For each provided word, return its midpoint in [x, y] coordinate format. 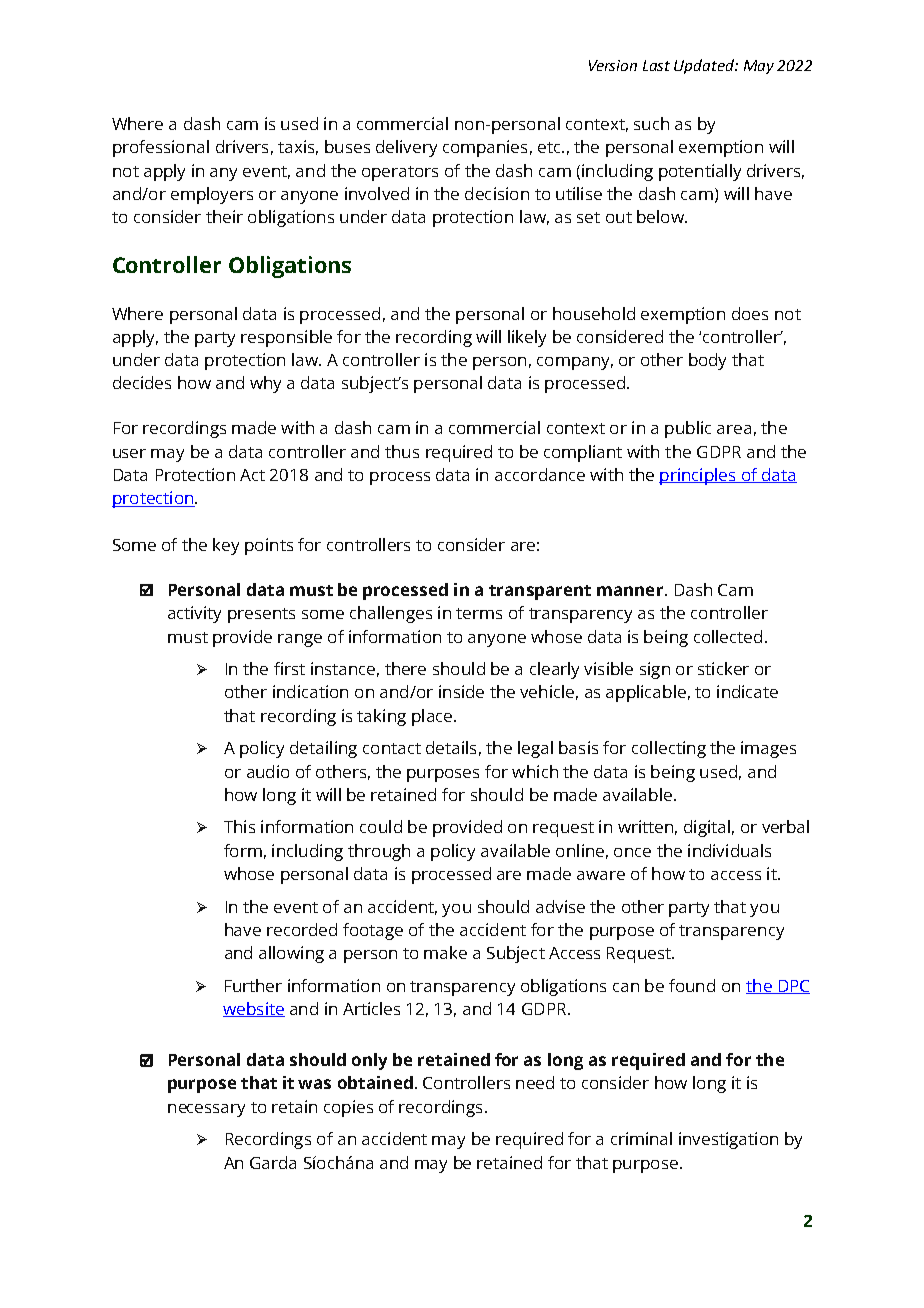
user [129, 453]
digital [707, 828]
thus [402, 451]
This [239, 826]
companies [485, 148]
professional [161, 148]
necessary [206, 1110]
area [734, 429]
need [535, 1082]
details [451, 747]
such [651, 123]
